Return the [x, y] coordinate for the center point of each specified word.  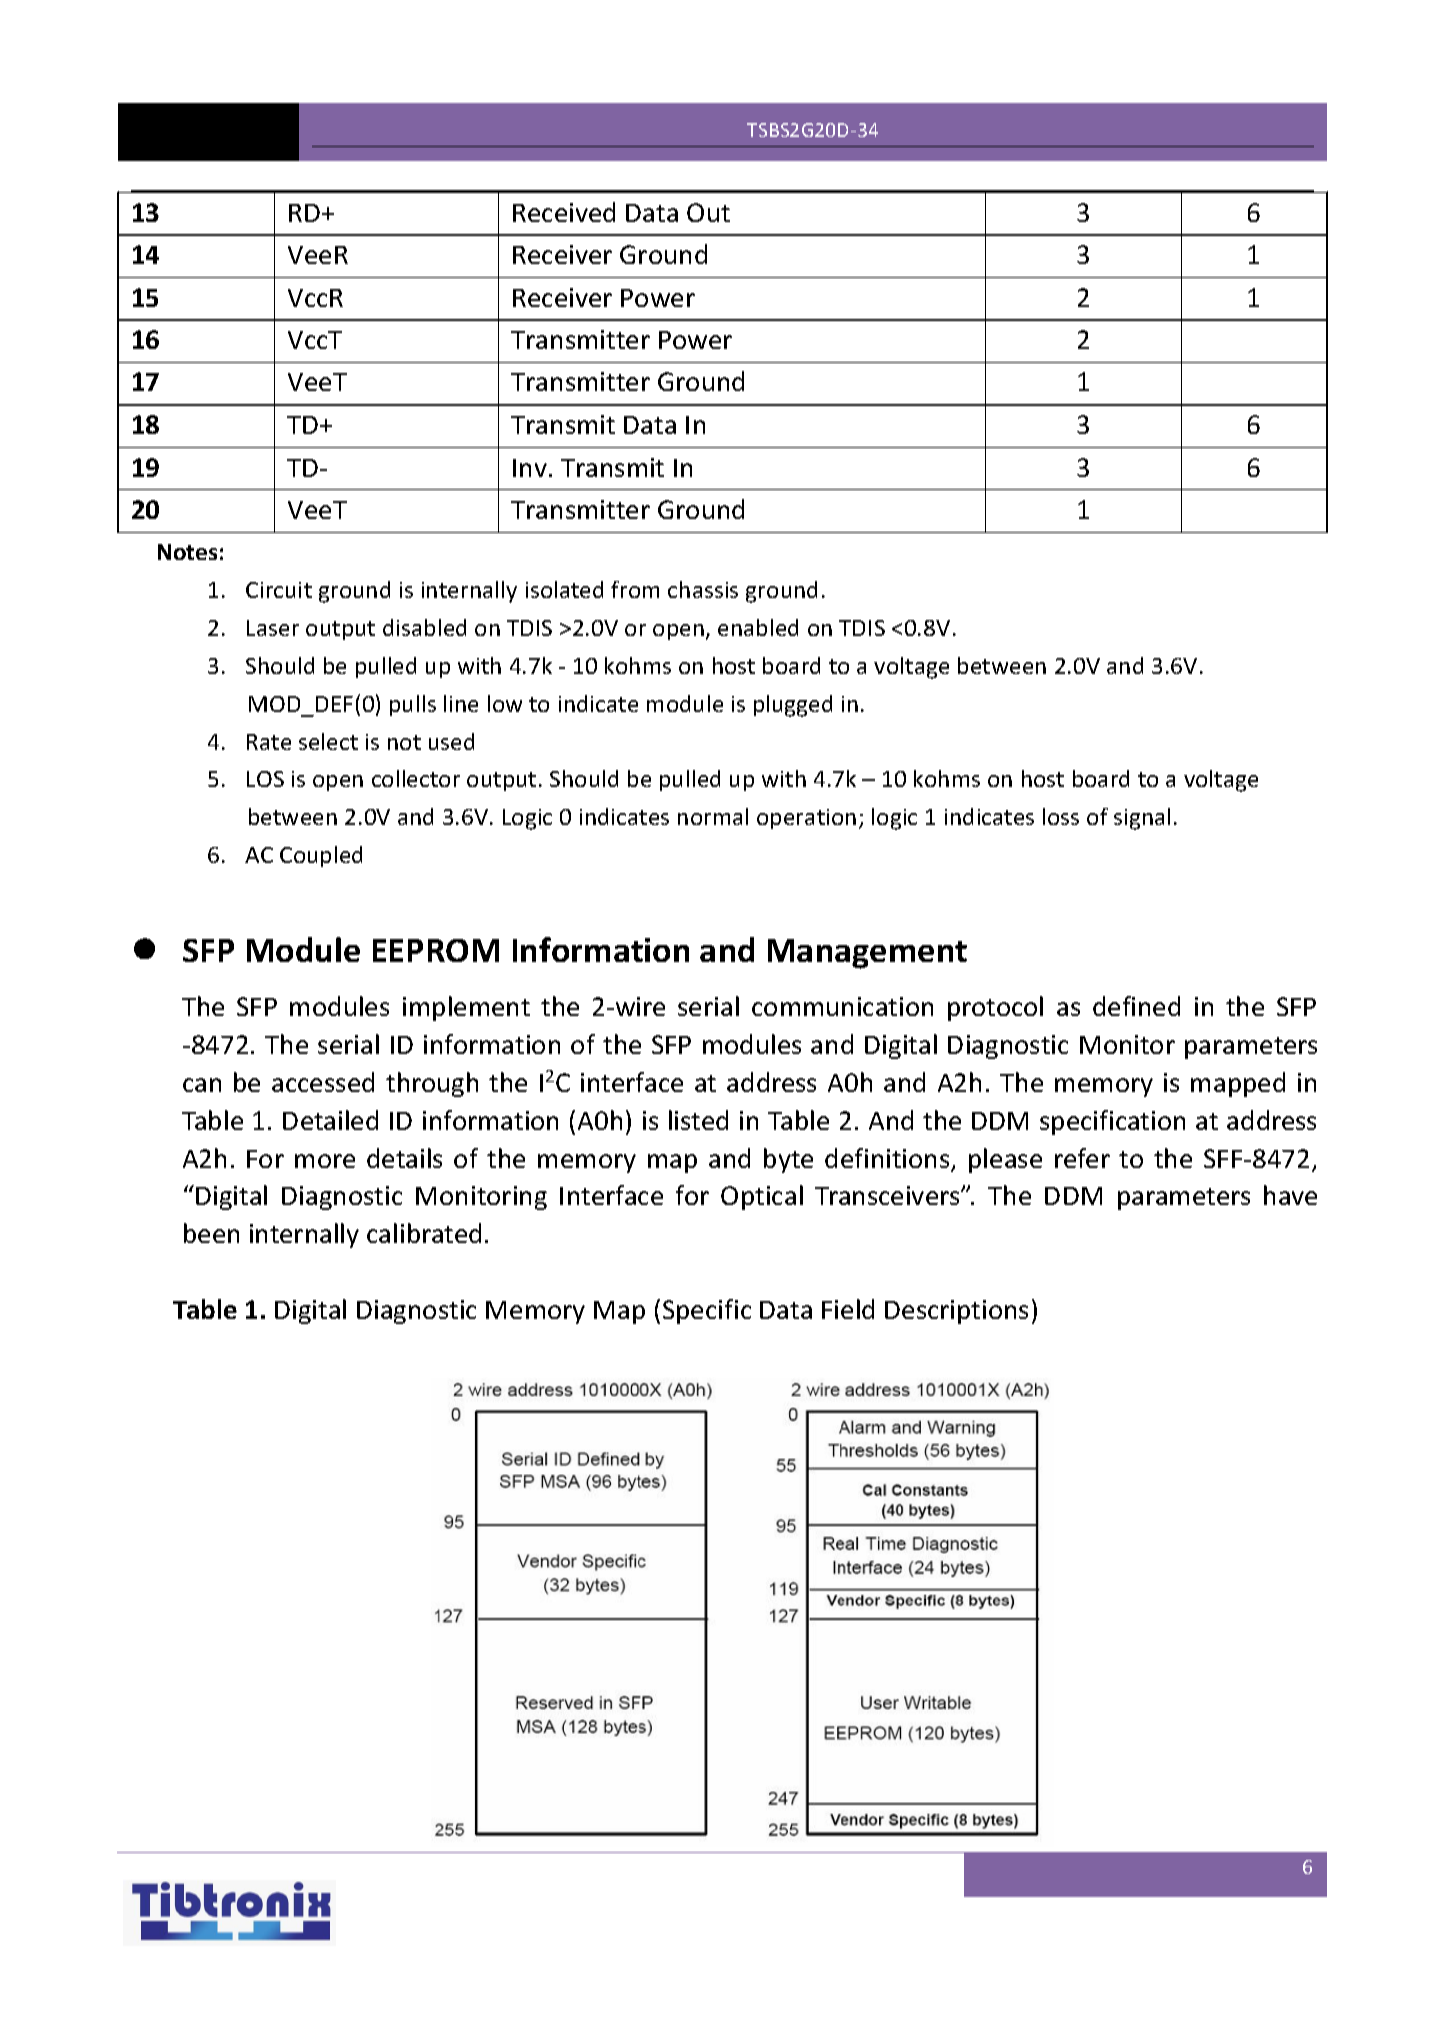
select [328, 741]
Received [564, 212]
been [211, 1233]
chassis [703, 589]
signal [1142, 819]
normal [713, 816]
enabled [758, 627]
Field [848, 1309]
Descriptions [956, 1312]
